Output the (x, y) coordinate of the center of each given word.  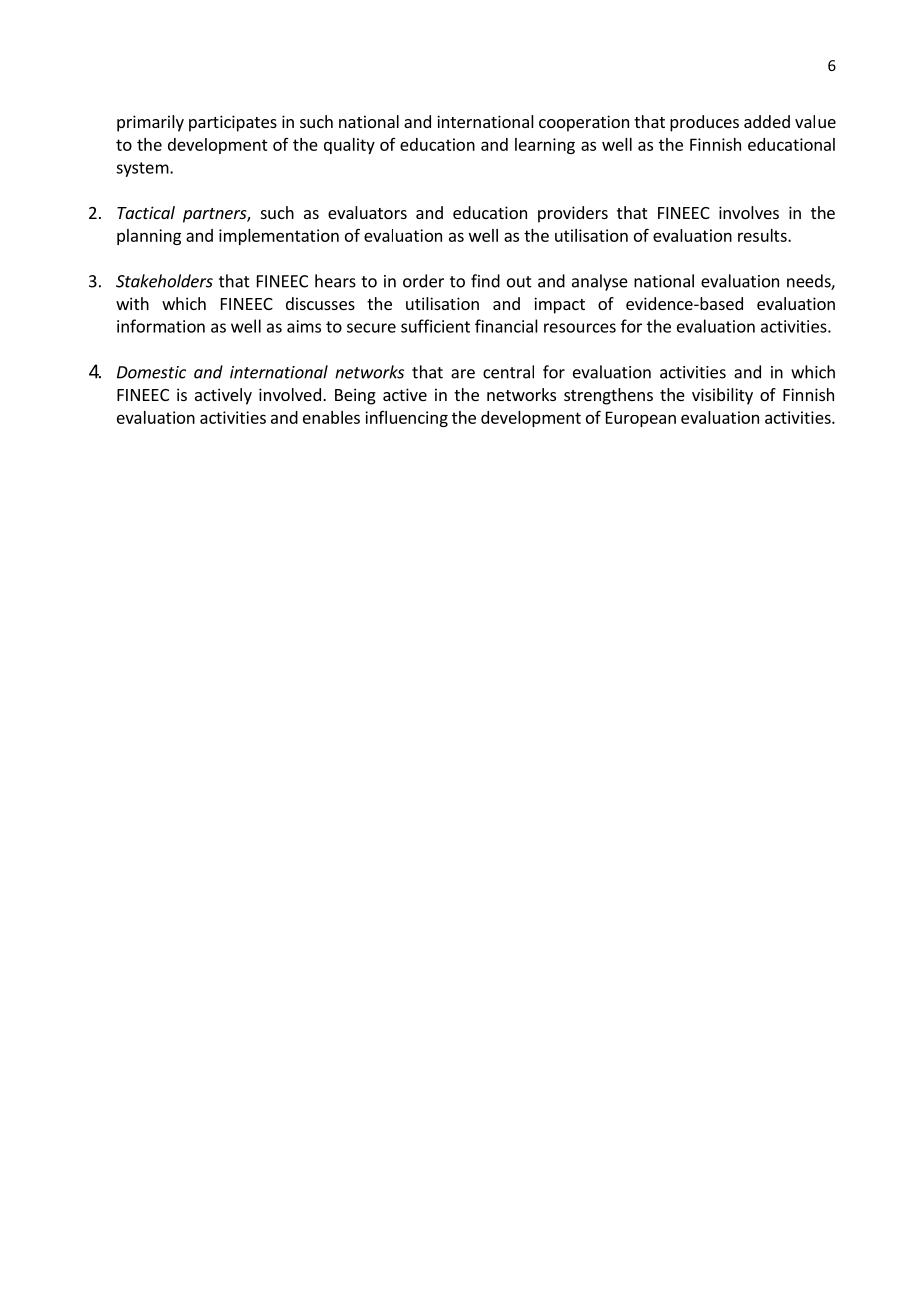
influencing (406, 419)
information (161, 326)
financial (506, 326)
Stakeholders (164, 281)
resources (580, 328)
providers (573, 214)
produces (704, 123)
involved (290, 394)
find (485, 281)
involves (749, 212)
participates (233, 123)
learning (545, 146)
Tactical (146, 212)
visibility (722, 396)
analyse (600, 282)
